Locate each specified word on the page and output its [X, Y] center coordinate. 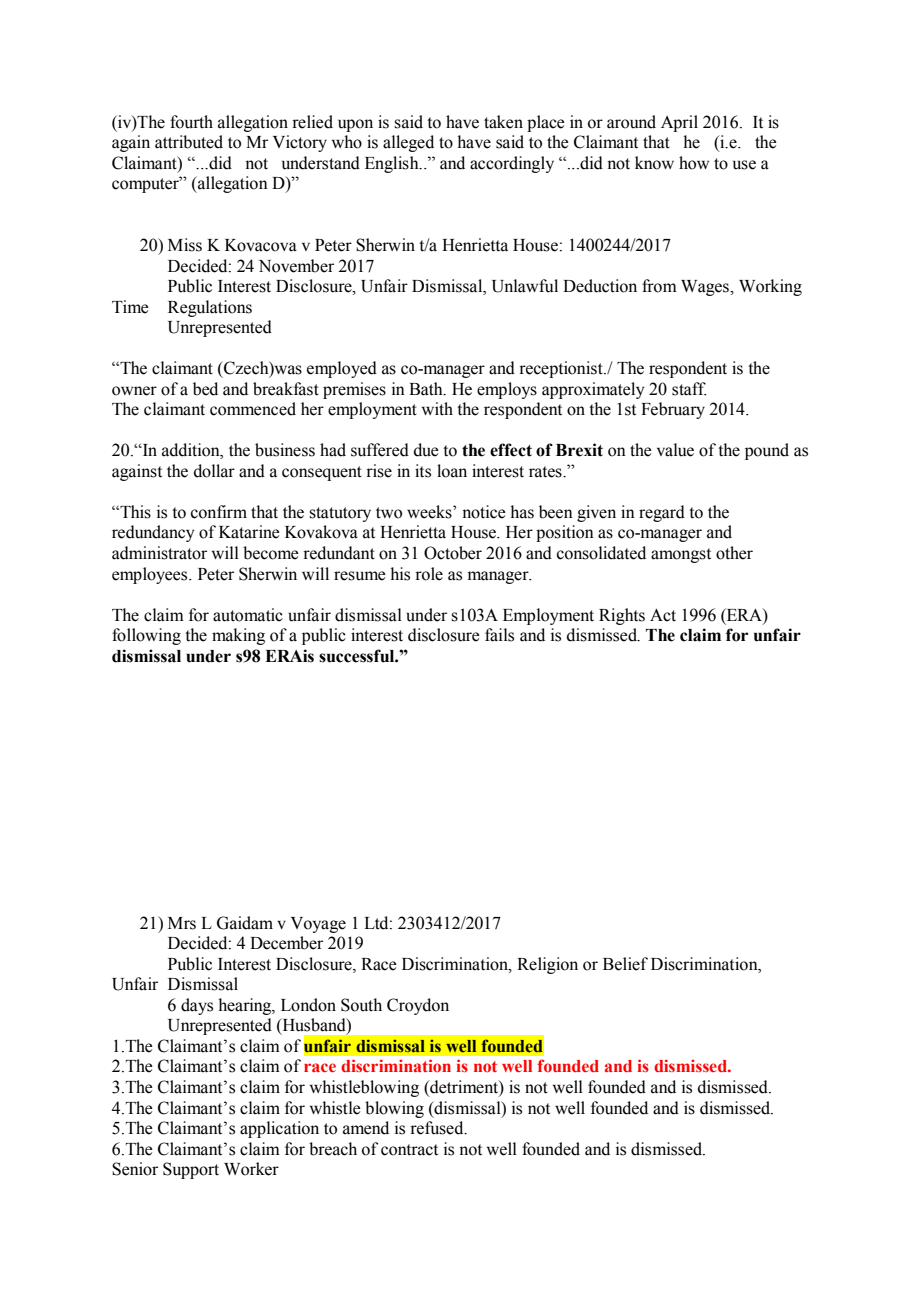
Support [191, 1170]
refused [438, 1128]
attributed [189, 142]
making [238, 636]
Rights [622, 616]
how [694, 163]
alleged [408, 143]
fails [499, 635]
